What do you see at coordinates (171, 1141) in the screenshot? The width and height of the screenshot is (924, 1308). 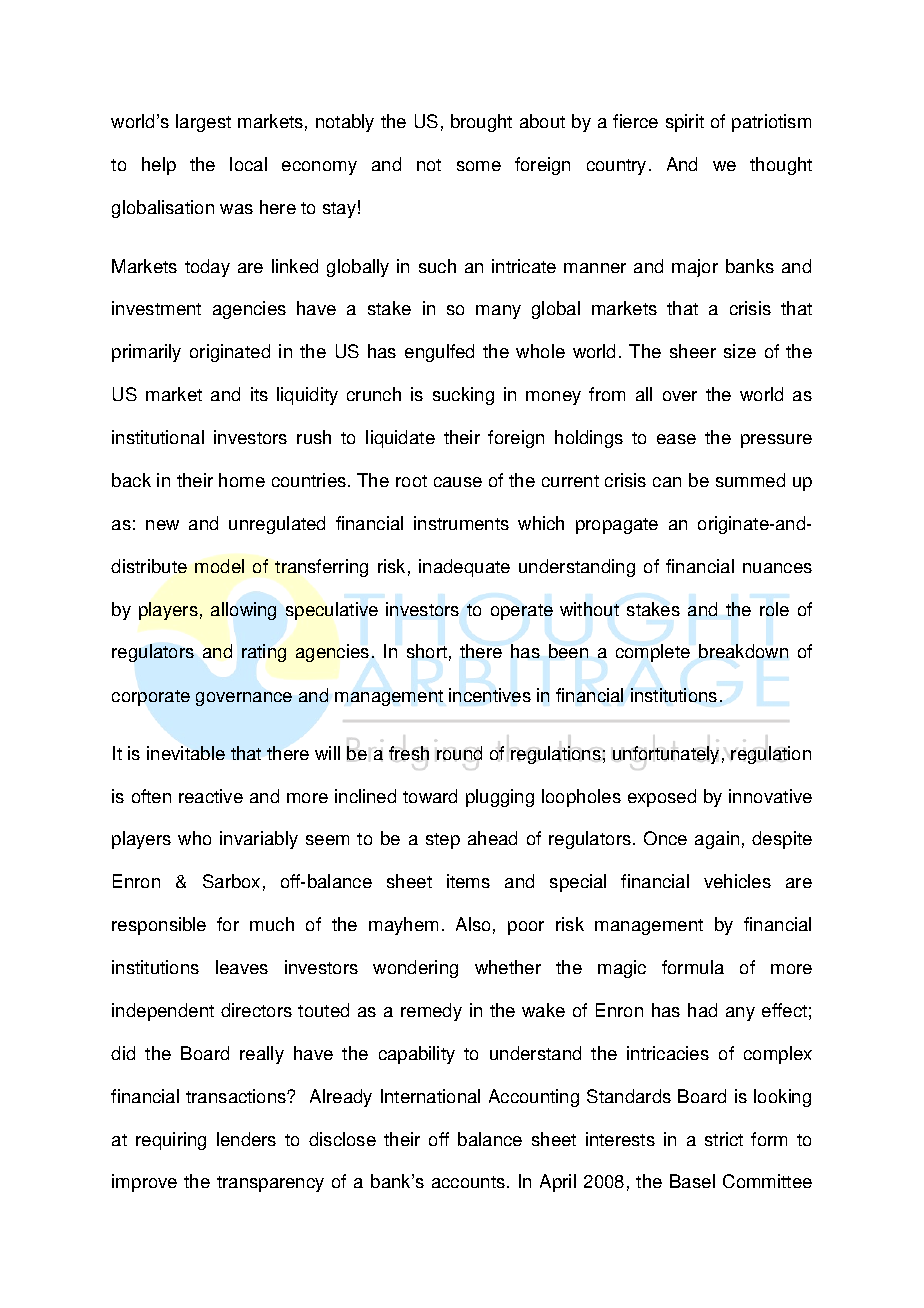 I see `requiring` at bounding box center [171, 1141].
